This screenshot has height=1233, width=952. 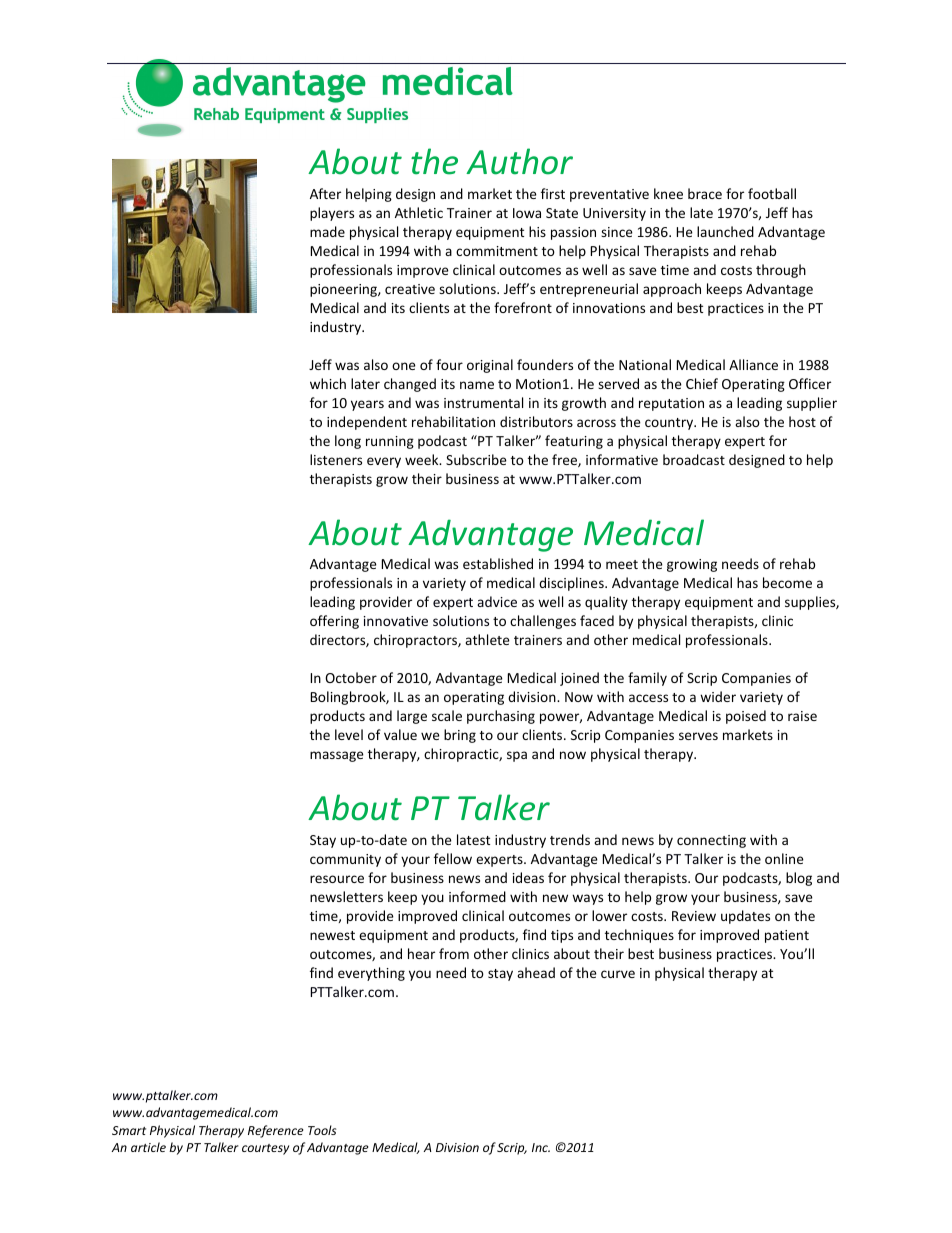 I want to click on brace, so click(x=705, y=193).
